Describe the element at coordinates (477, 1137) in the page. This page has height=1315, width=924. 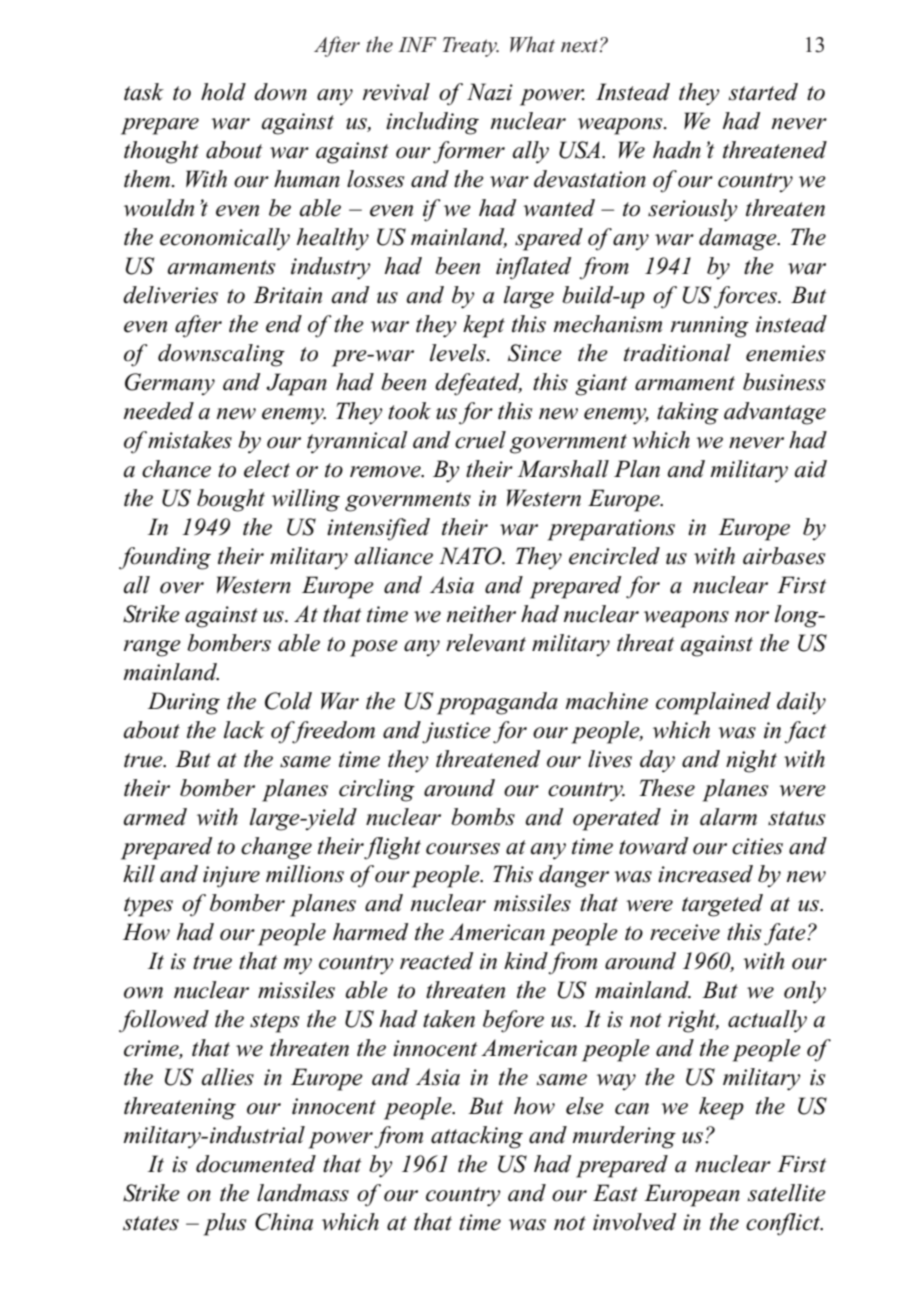
I see `attacking` at that location.
